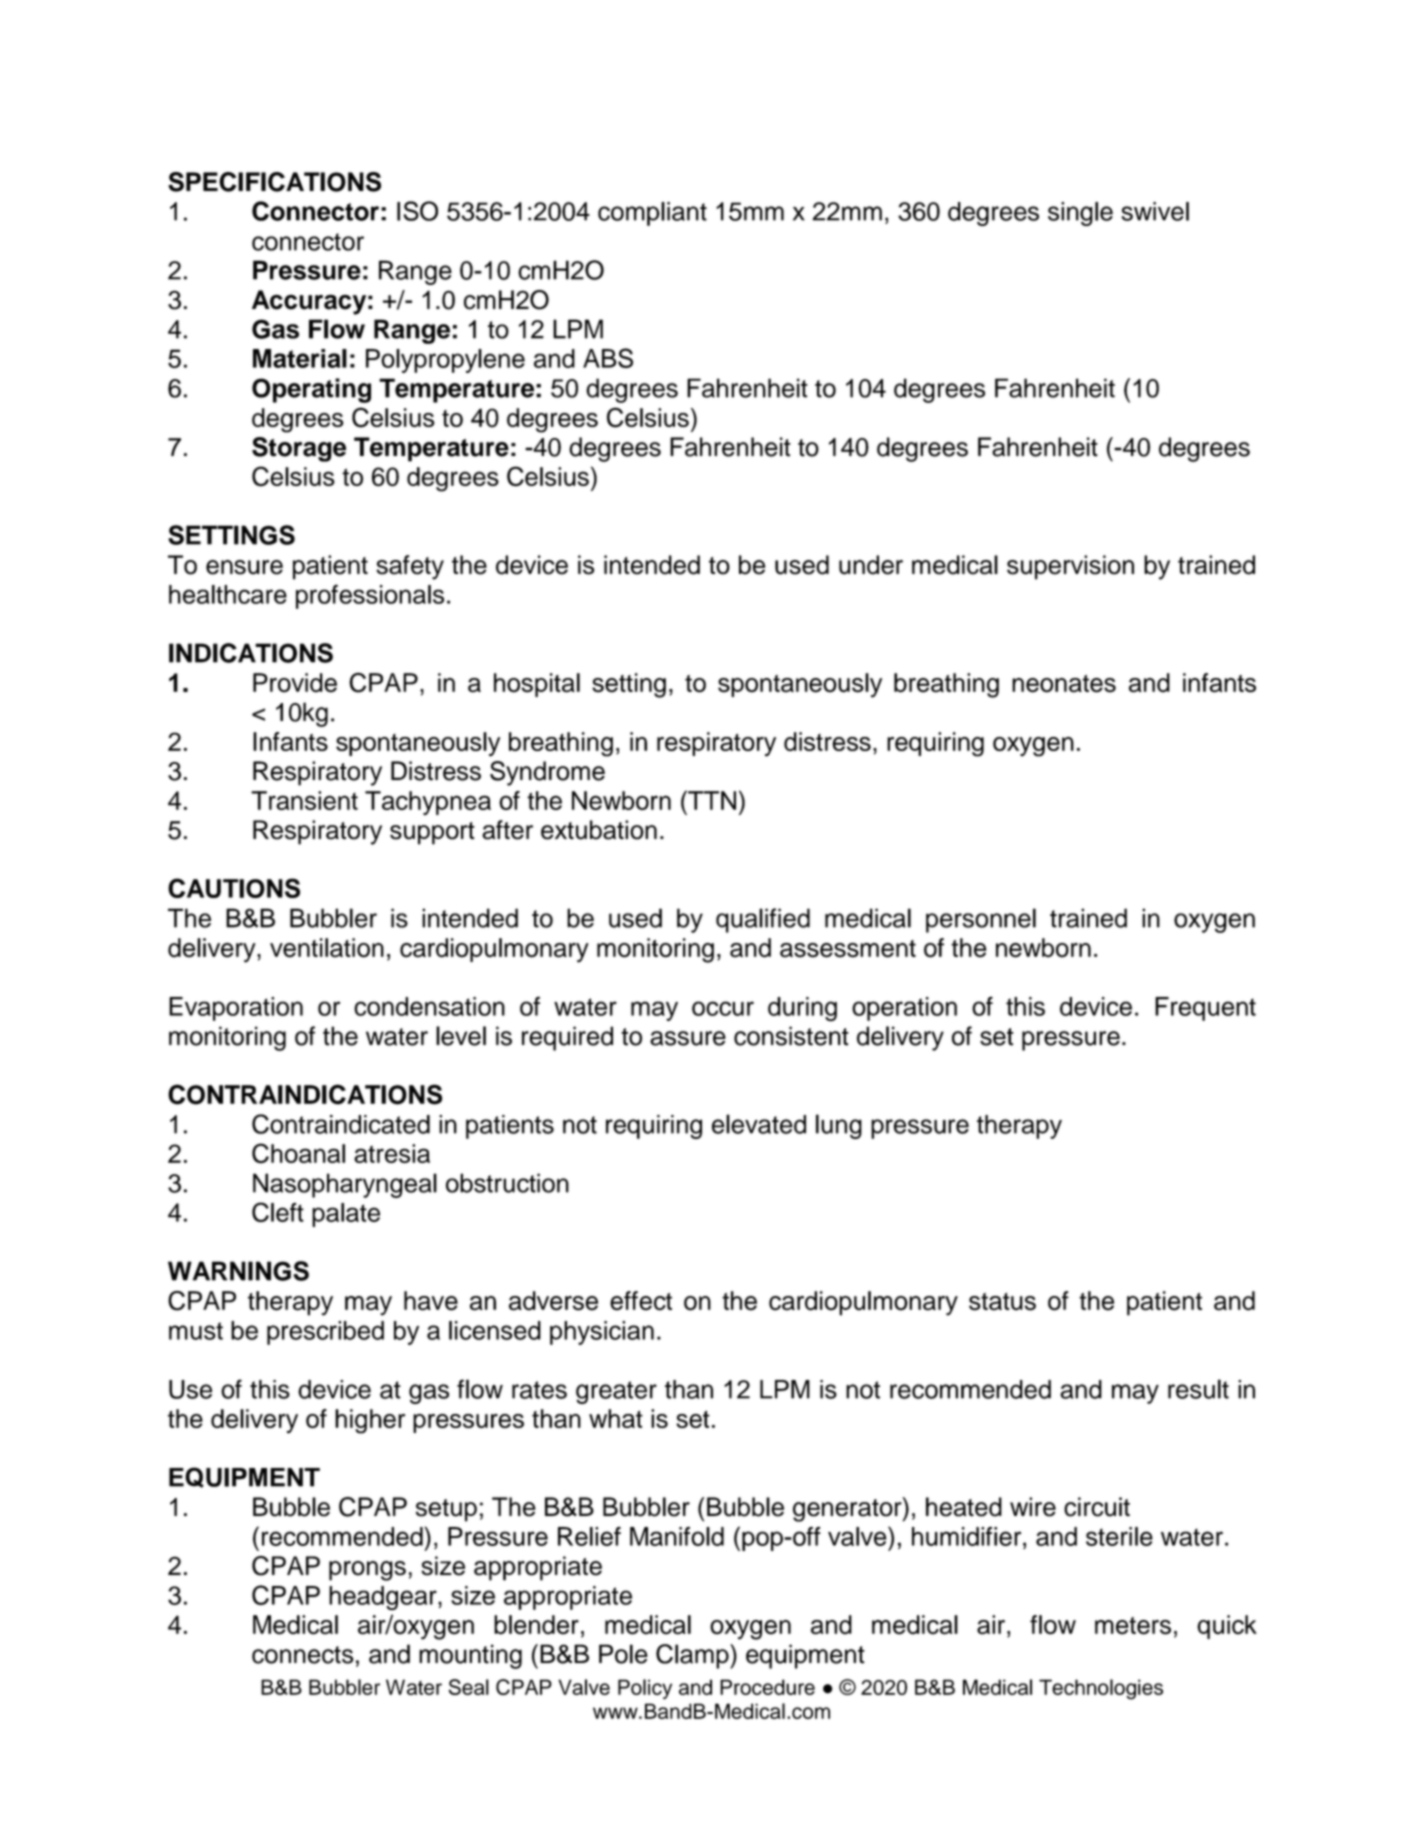 The width and height of the document is (1424, 1843). I want to click on hospital, so click(537, 685).
